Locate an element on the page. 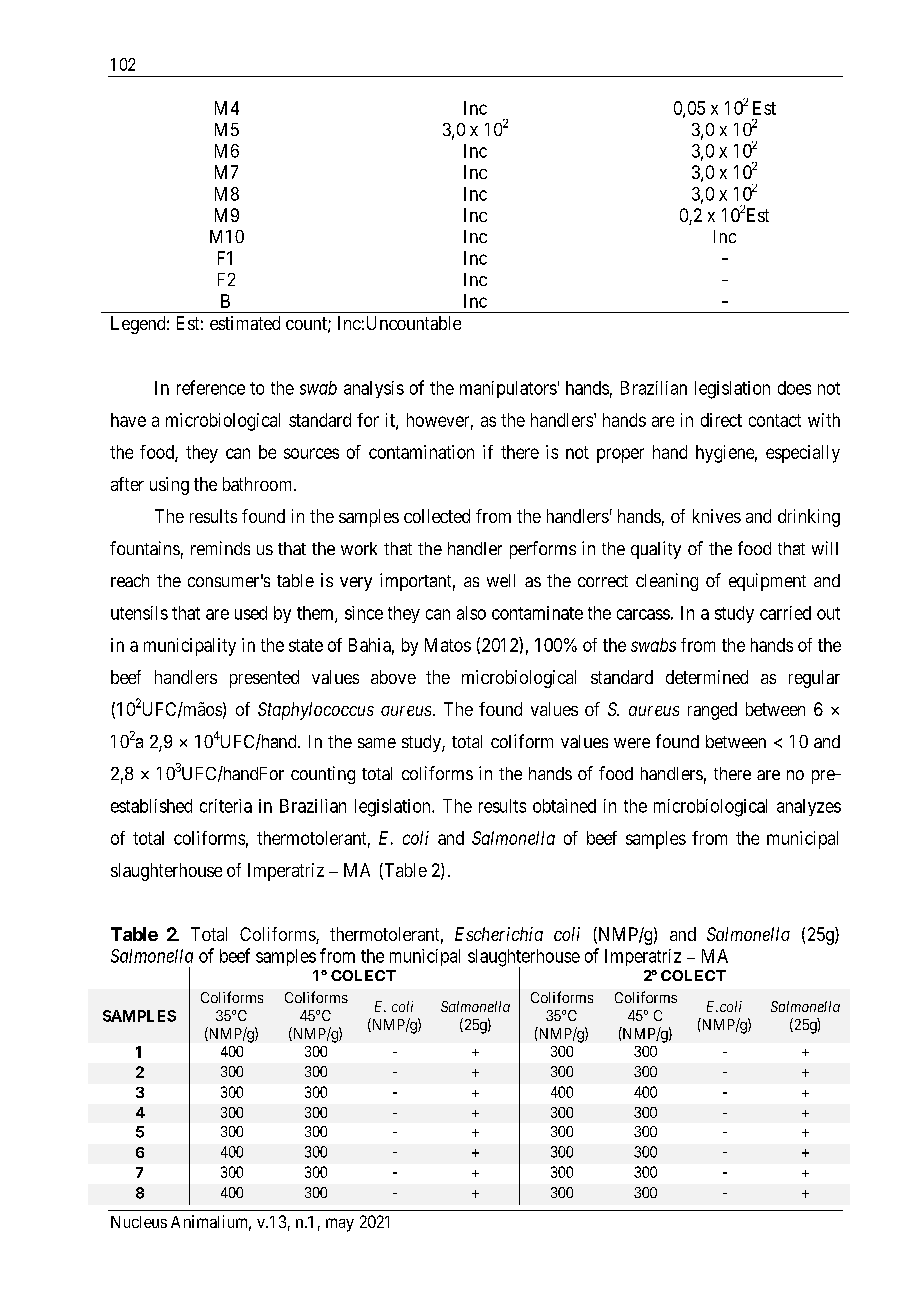 The image size is (924, 1308). obtained is located at coordinates (564, 806).
